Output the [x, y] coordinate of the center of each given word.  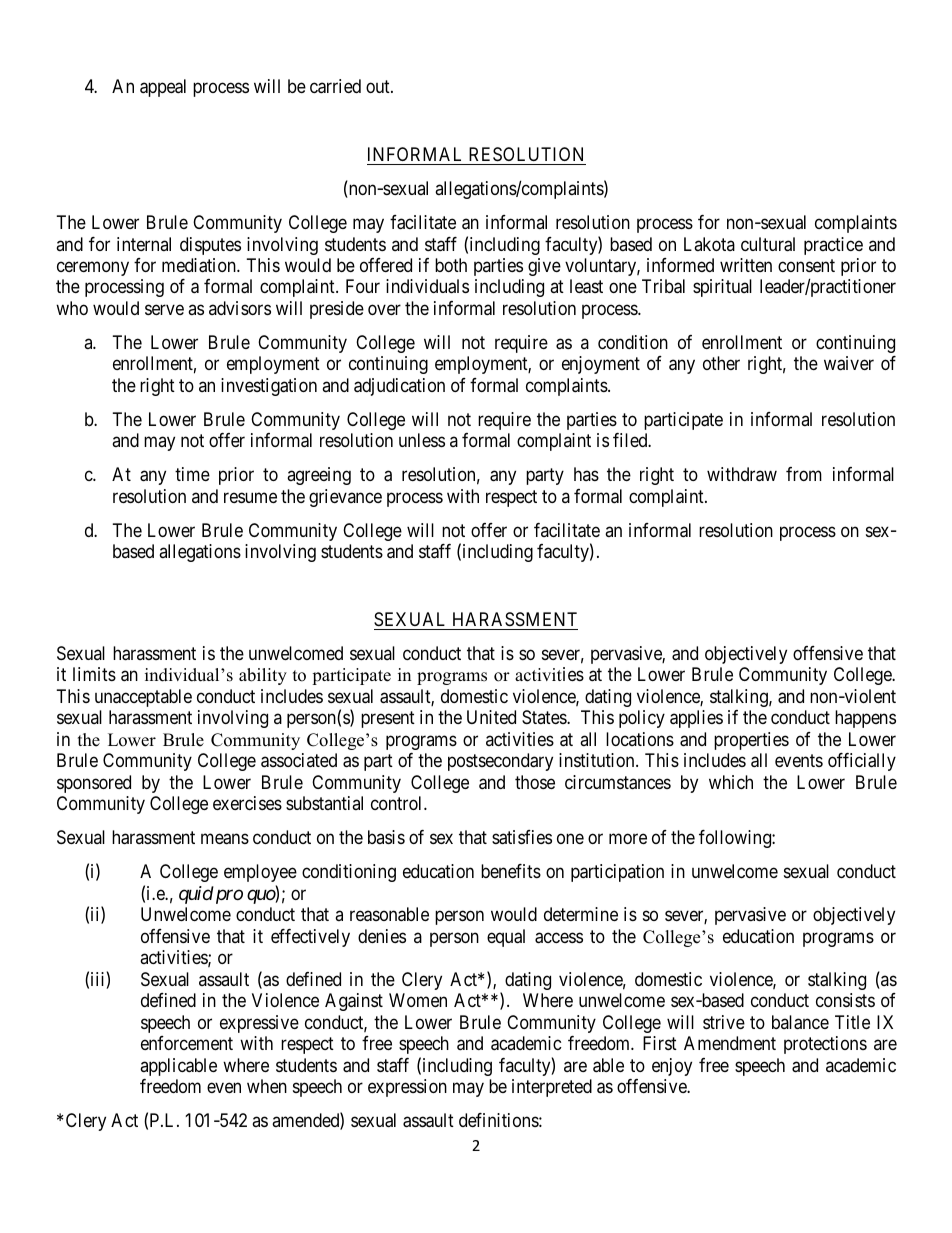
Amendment [730, 1043]
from [804, 474]
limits [94, 674]
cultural [768, 244]
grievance [345, 498]
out [379, 86]
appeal [163, 88]
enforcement [187, 1043]
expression [407, 1088]
